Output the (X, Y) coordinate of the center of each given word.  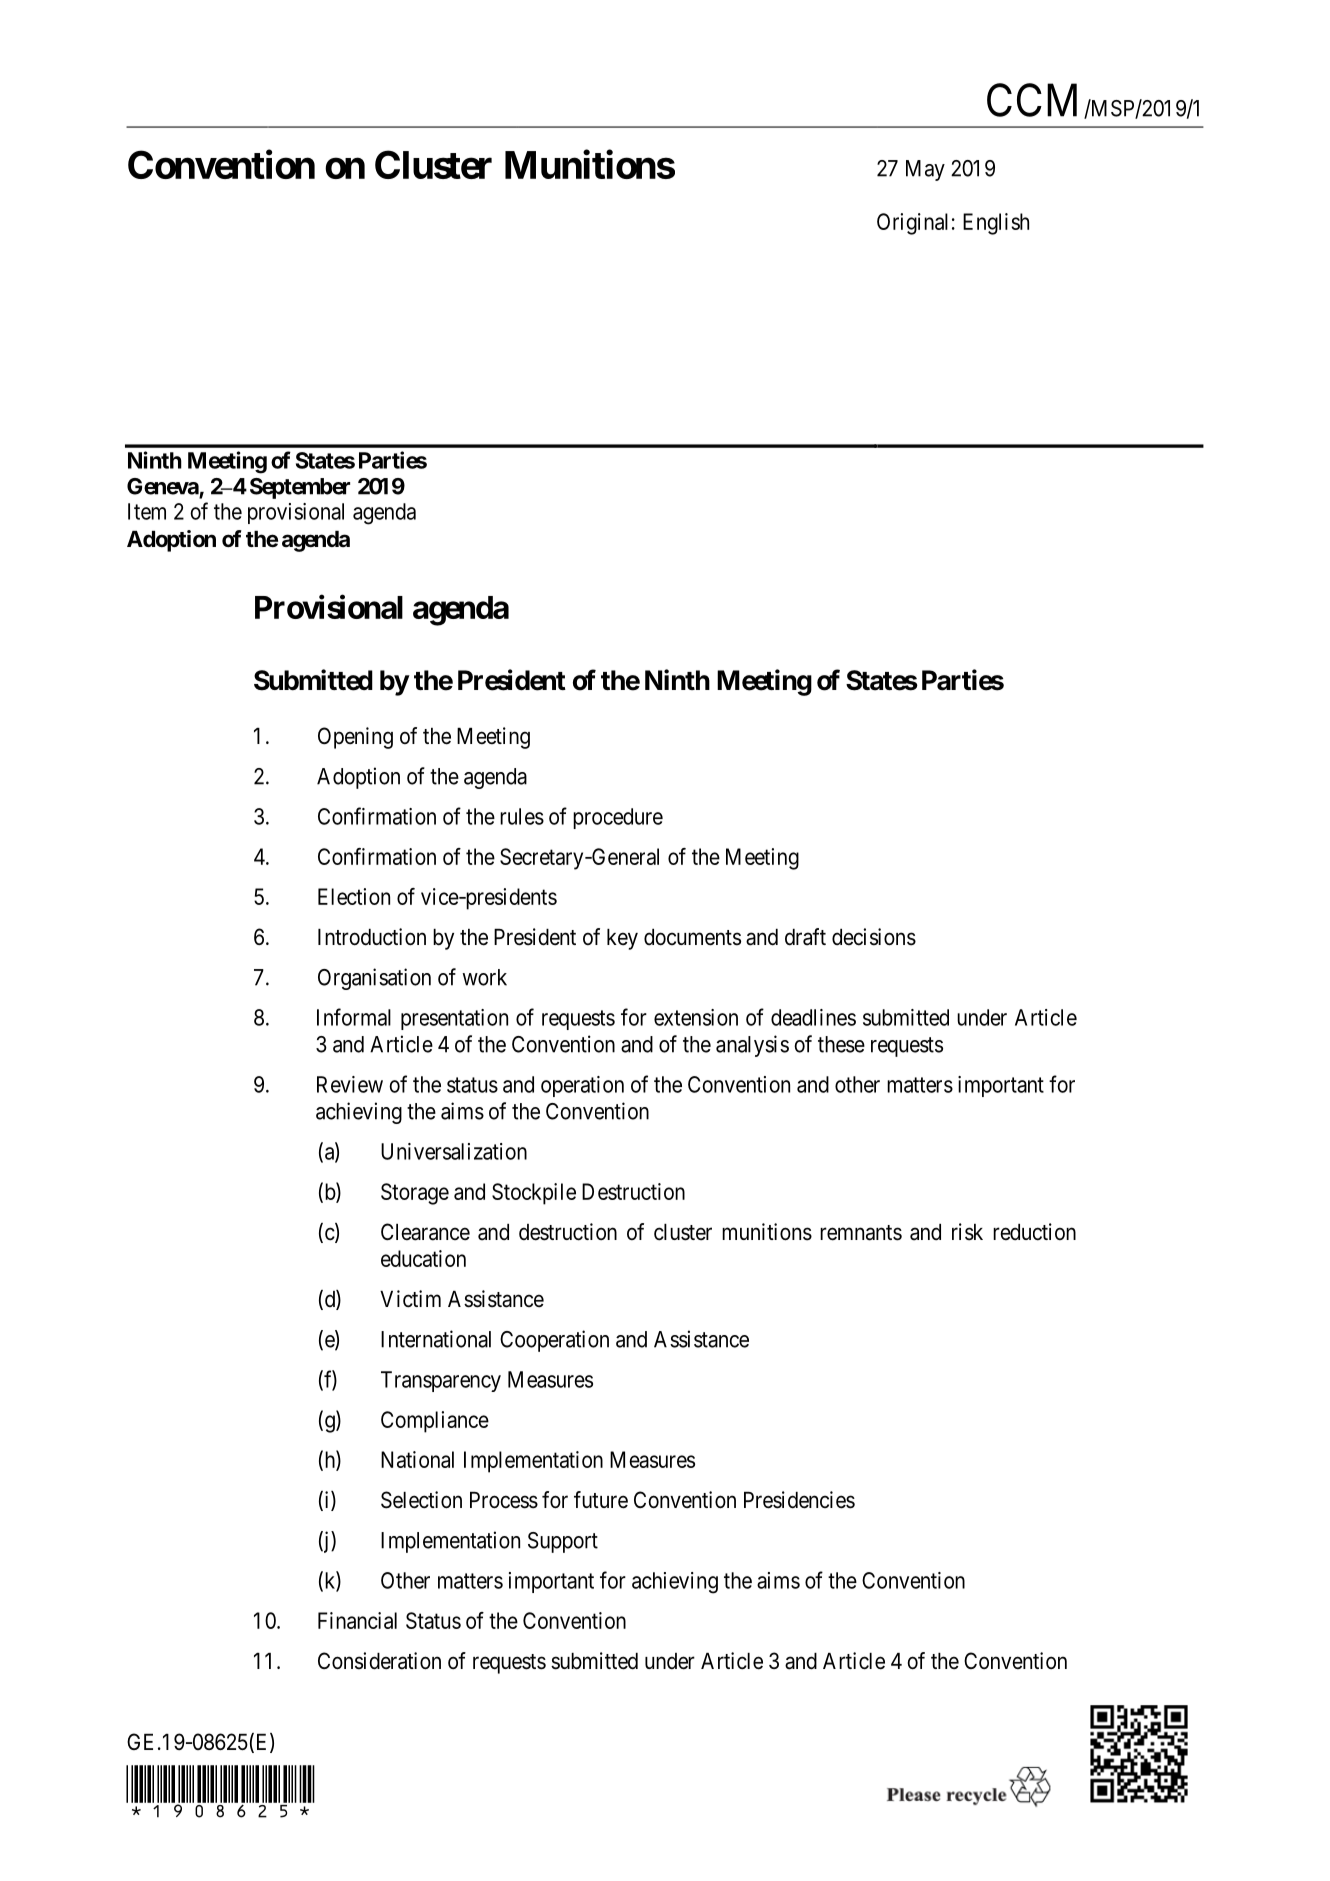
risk (967, 1232)
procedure (618, 818)
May (925, 170)
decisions (874, 937)
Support (563, 1542)
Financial (357, 1620)
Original (912, 224)
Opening (355, 738)
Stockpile (534, 1194)
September (300, 488)
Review (350, 1084)
